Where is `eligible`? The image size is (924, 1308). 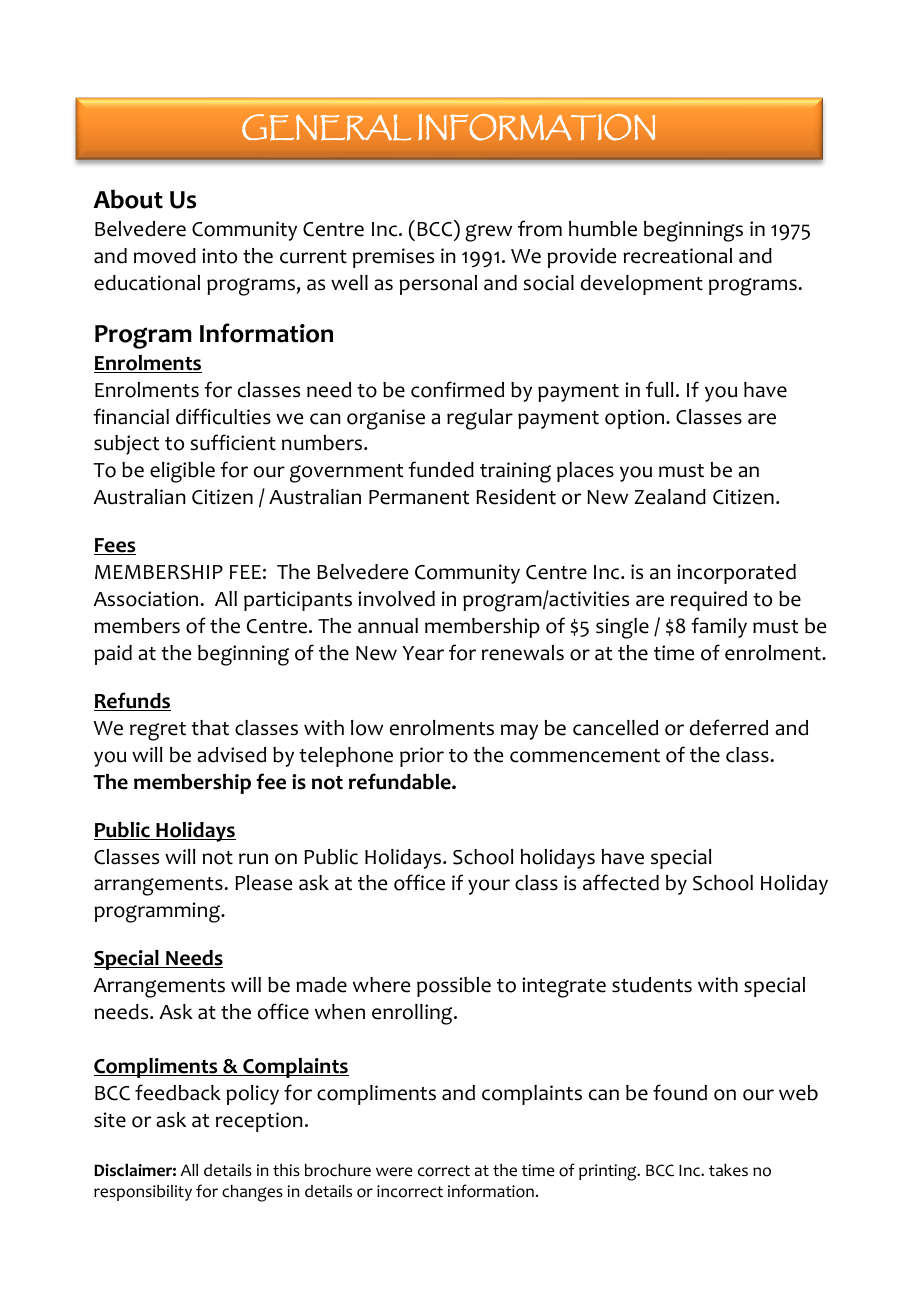 eligible is located at coordinates (182, 472).
